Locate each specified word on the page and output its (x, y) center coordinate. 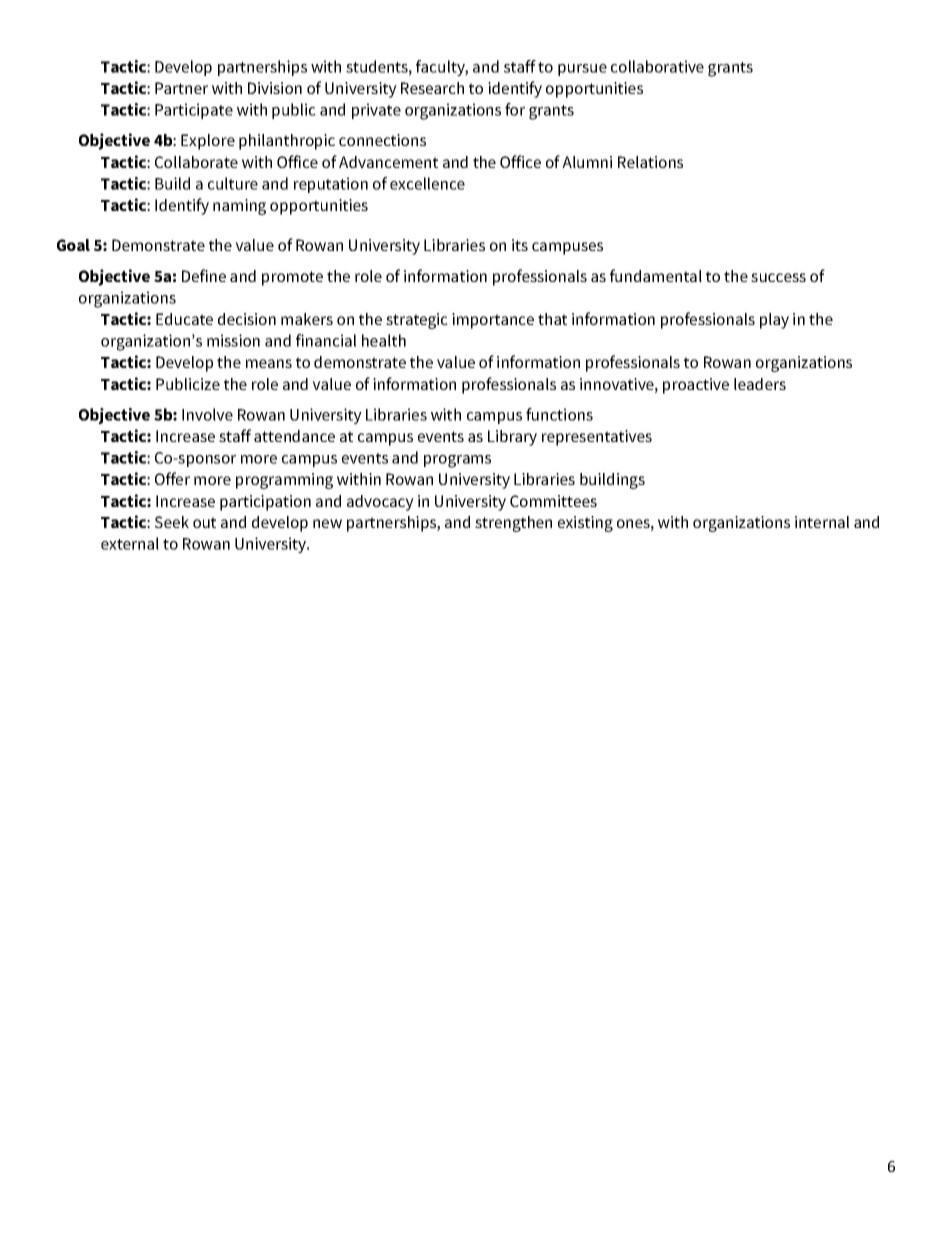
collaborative (657, 66)
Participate (194, 111)
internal (822, 522)
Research (432, 88)
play (774, 321)
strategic (417, 321)
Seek (172, 522)
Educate (184, 319)
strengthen (513, 524)
